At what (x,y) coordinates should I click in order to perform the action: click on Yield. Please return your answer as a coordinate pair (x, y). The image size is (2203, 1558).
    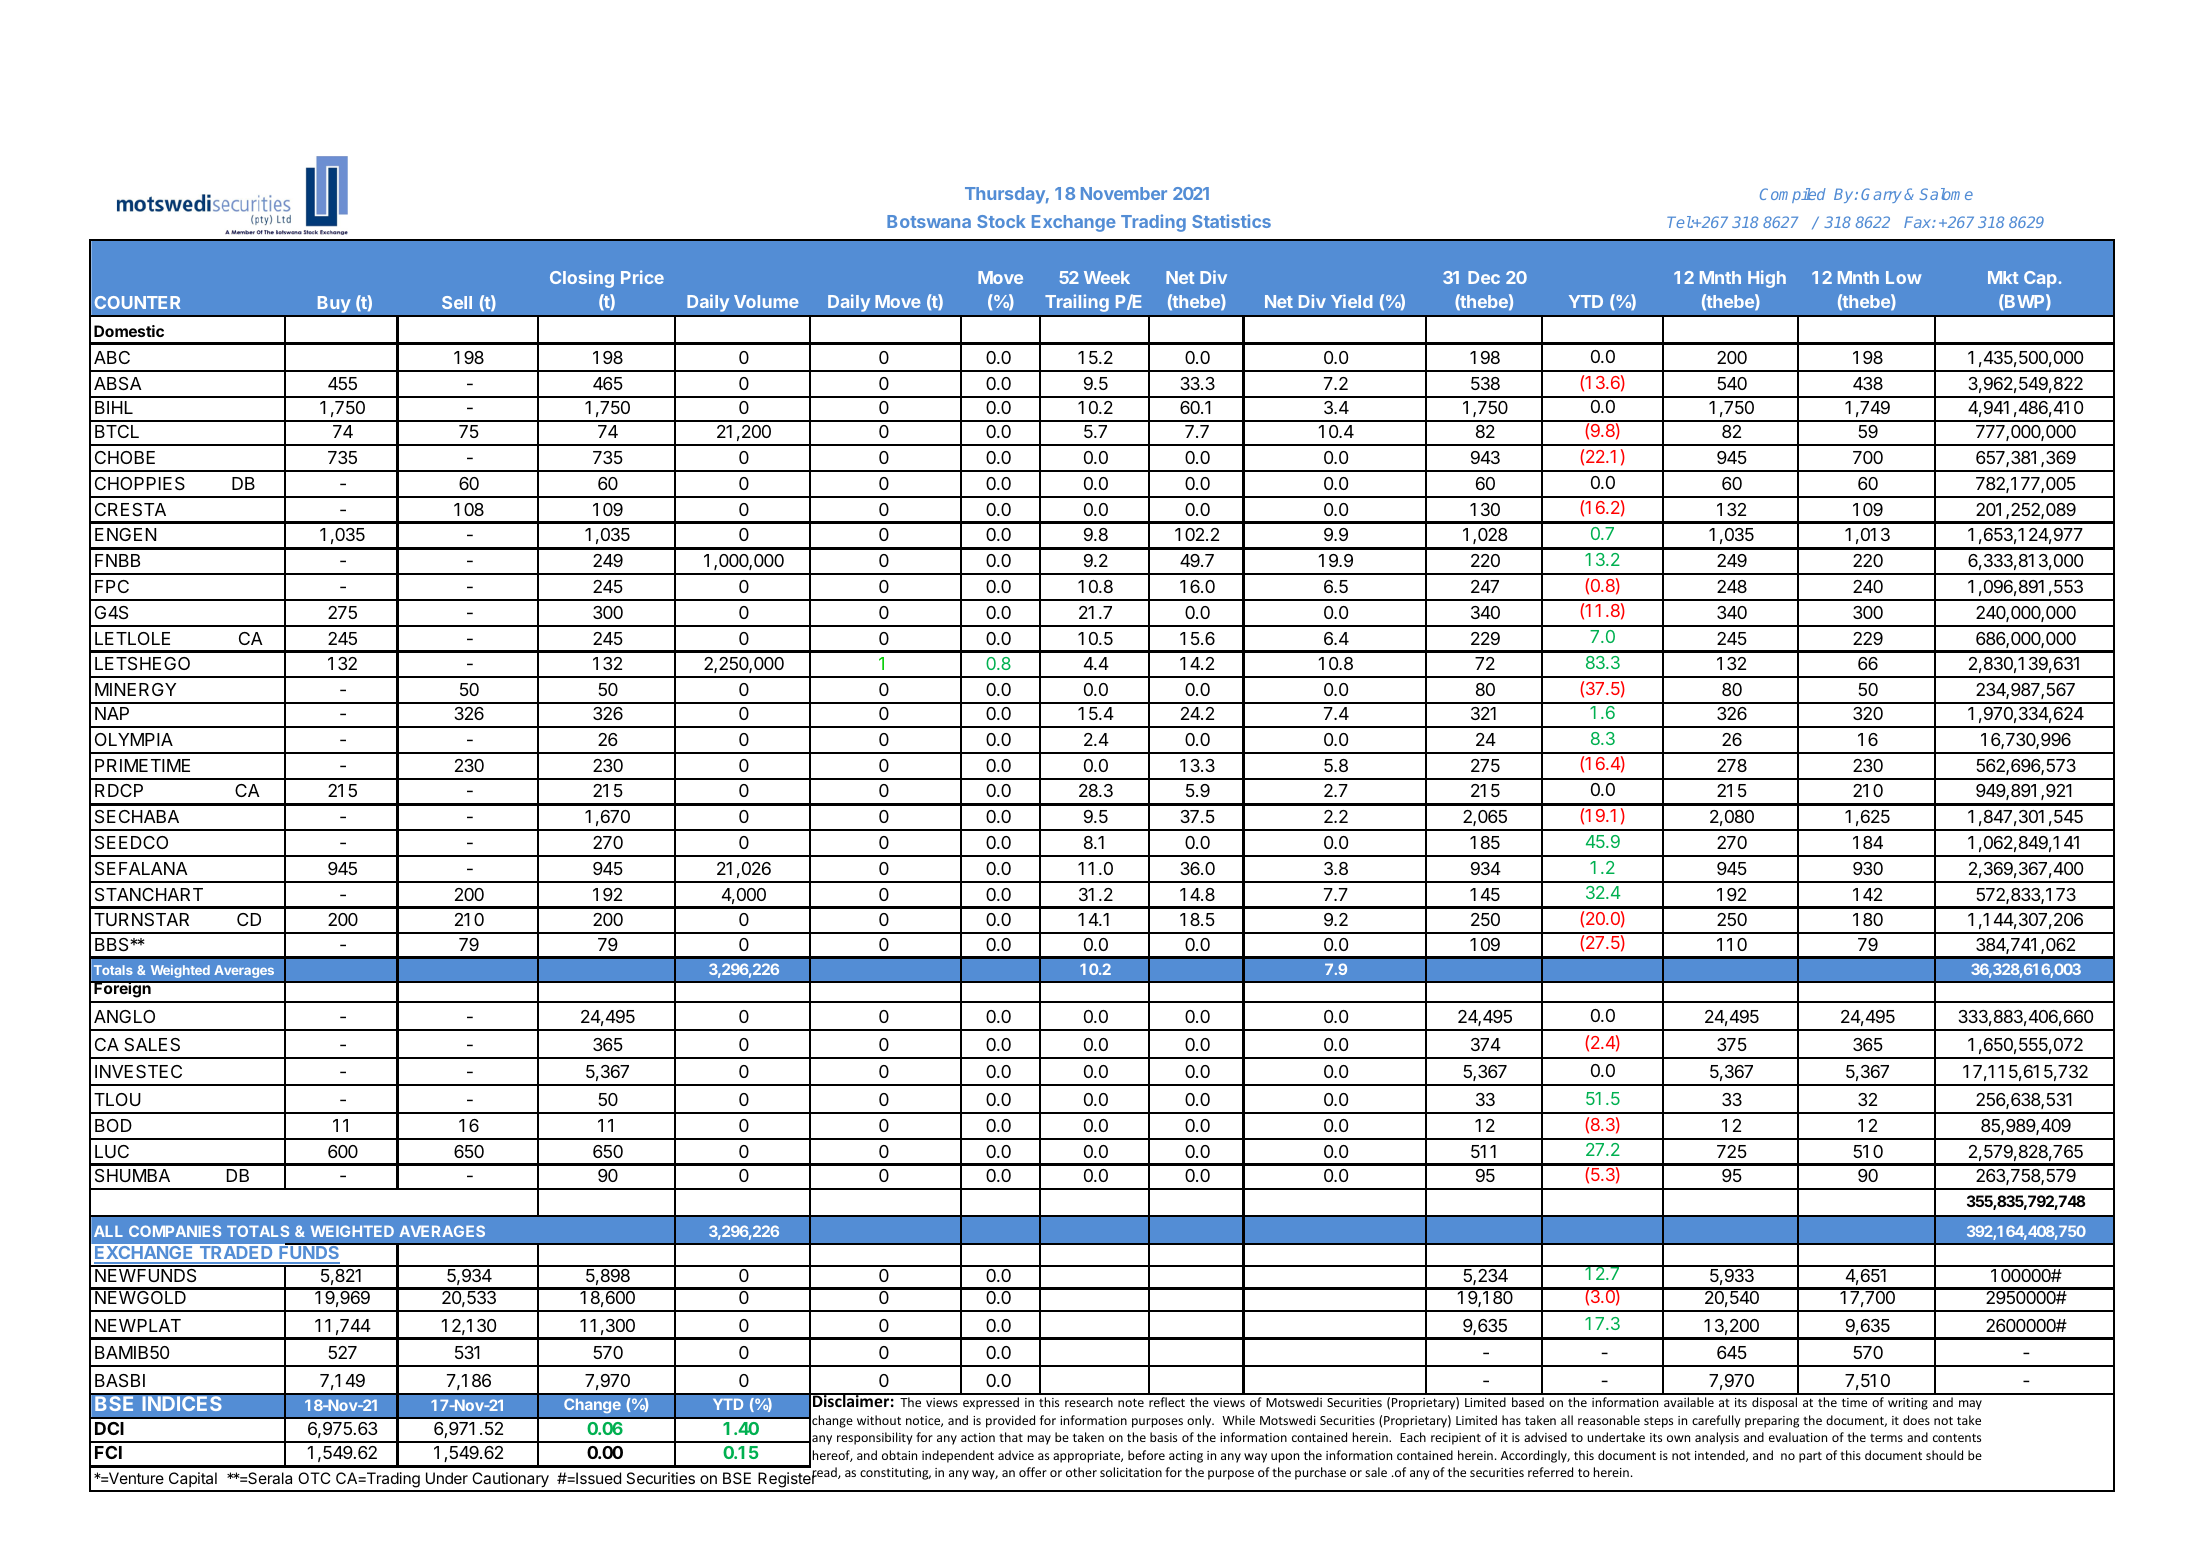
    Looking at the image, I should click on (1351, 301).
